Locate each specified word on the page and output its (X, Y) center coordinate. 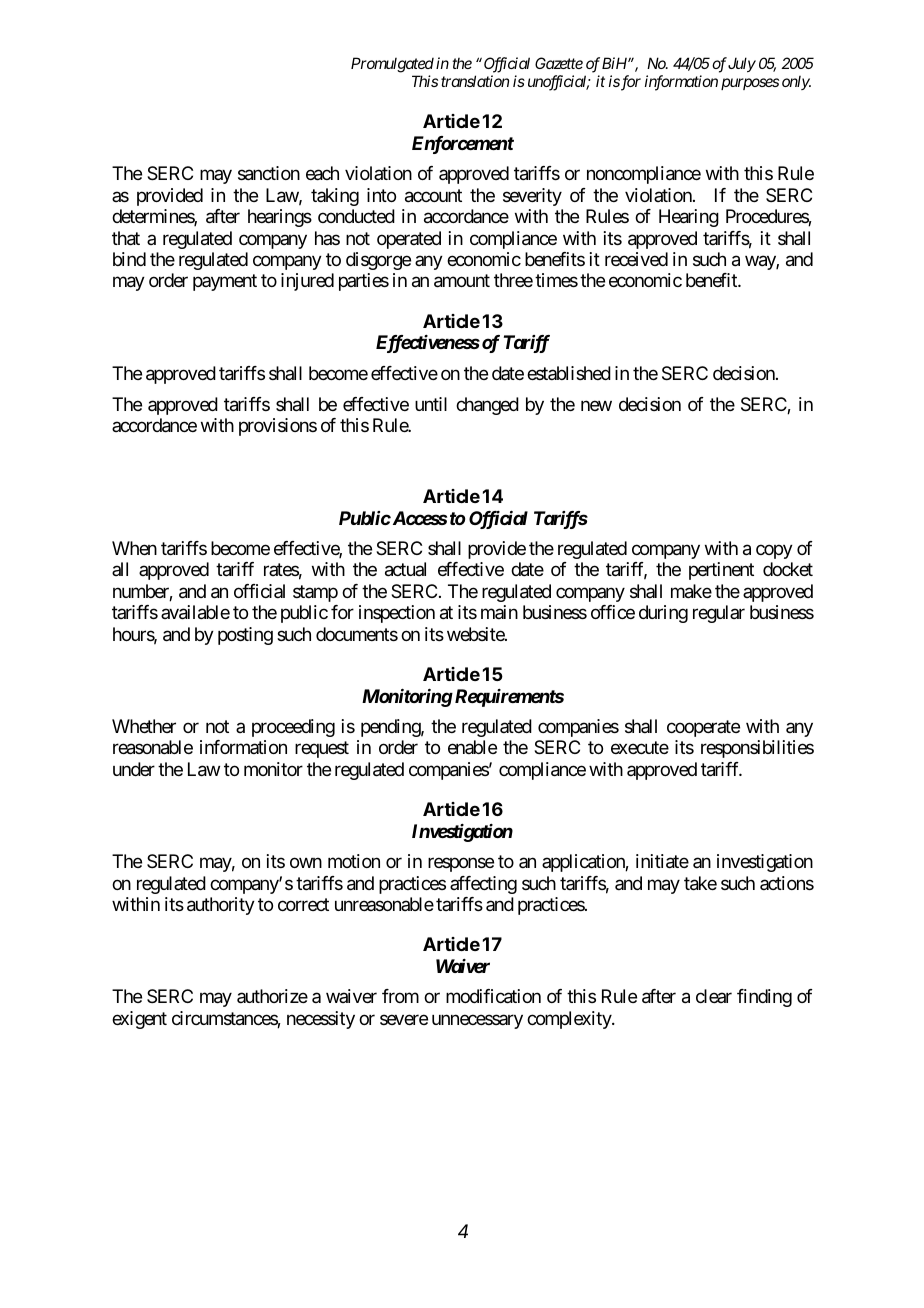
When (134, 548)
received (636, 259)
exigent (139, 1020)
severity (532, 197)
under (134, 769)
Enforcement (463, 145)
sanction (269, 173)
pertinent (721, 571)
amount (462, 281)
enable (472, 747)
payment (225, 283)
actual (405, 569)
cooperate (703, 728)
